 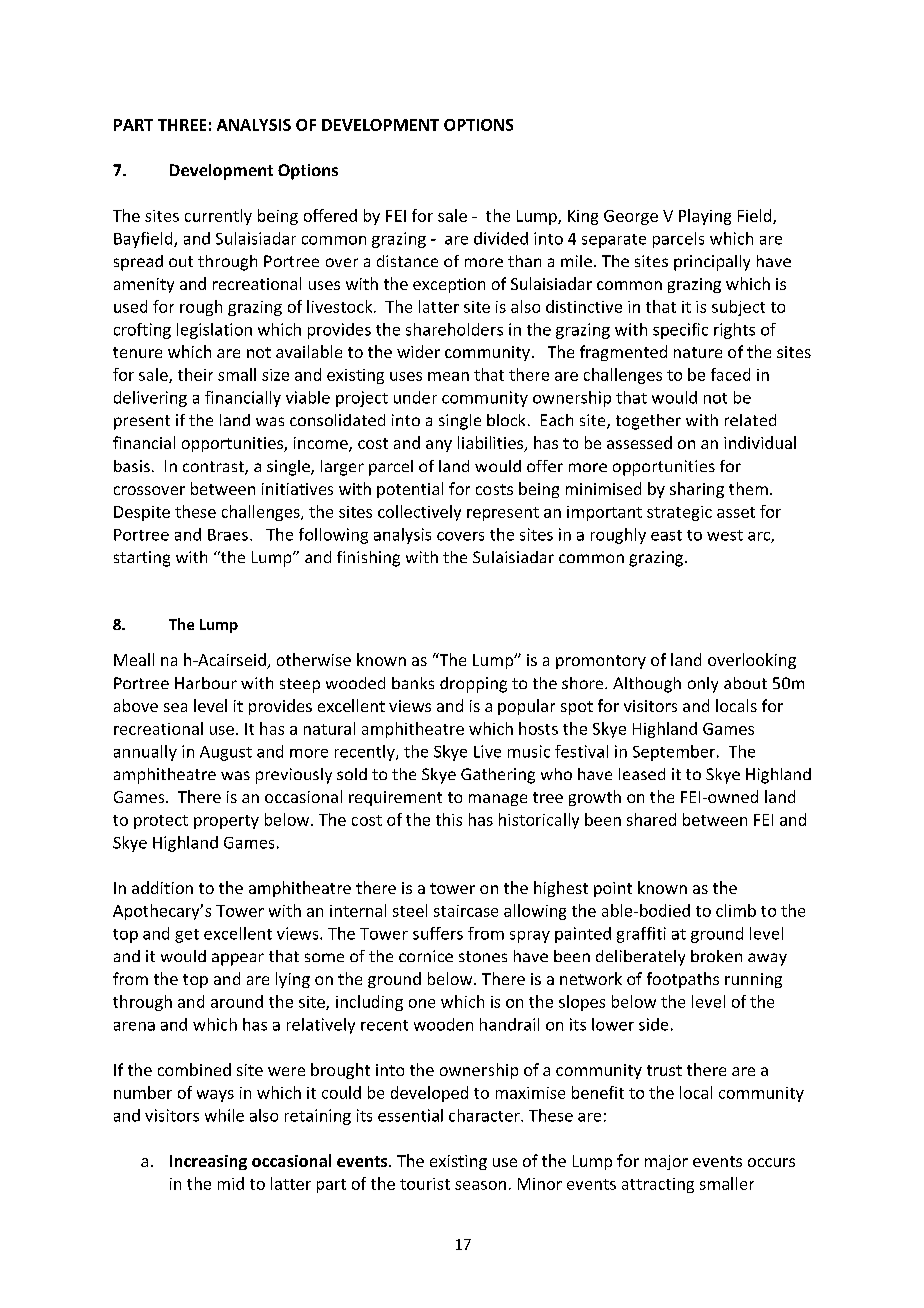 What do you see at coordinates (182, 125) in the screenshot?
I see `THREE` at bounding box center [182, 125].
